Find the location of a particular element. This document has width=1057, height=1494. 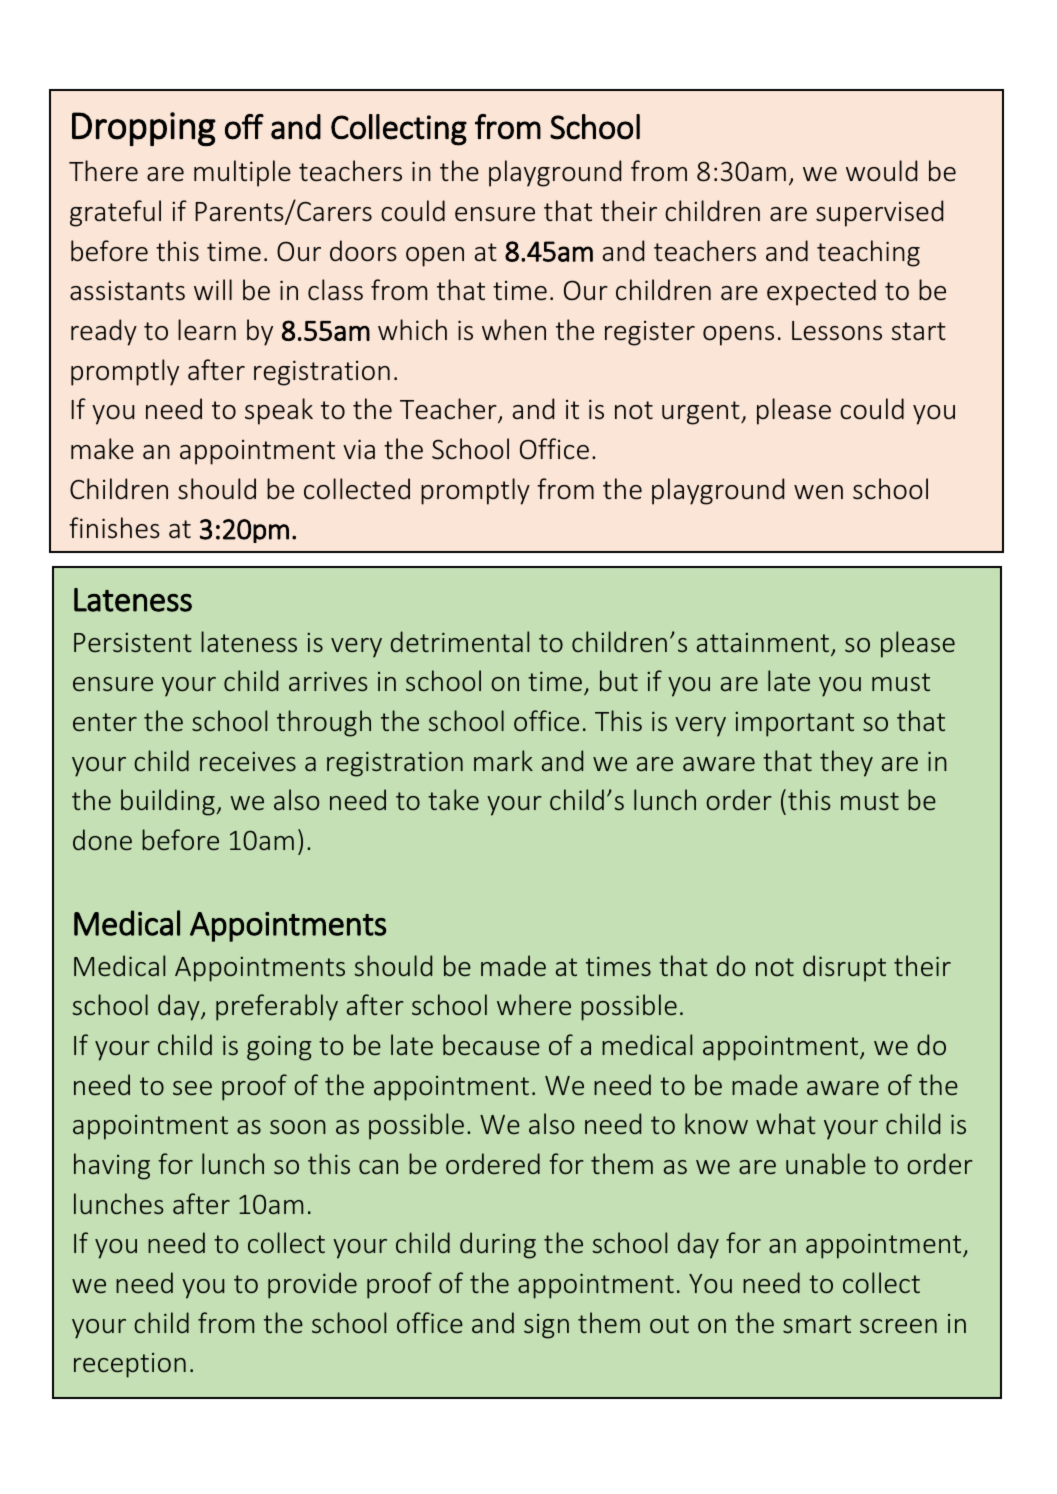

would is located at coordinates (881, 171).
